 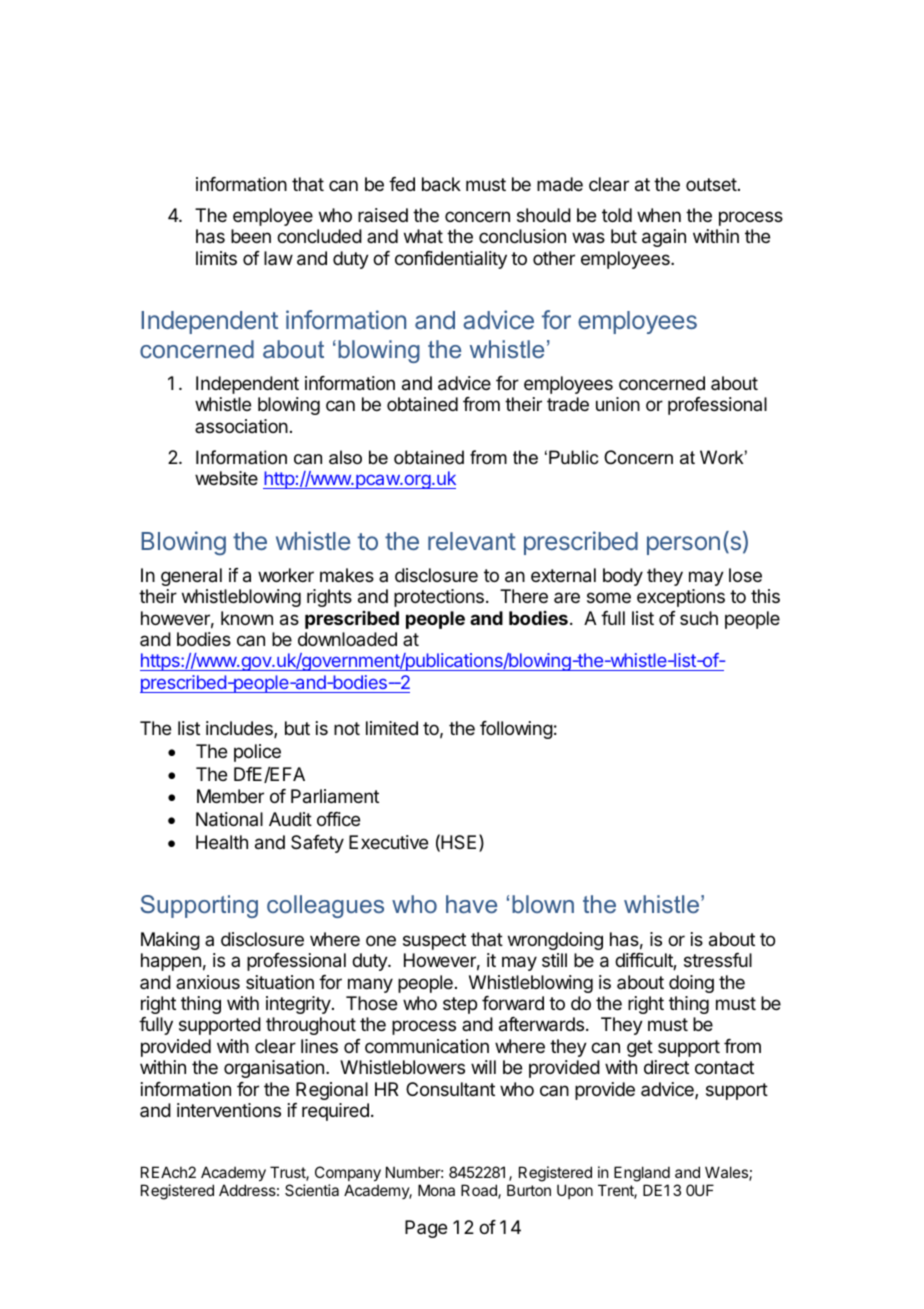 What do you see at coordinates (441, 184) in the screenshot?
I see `back` at bounding box center [441, 184].
